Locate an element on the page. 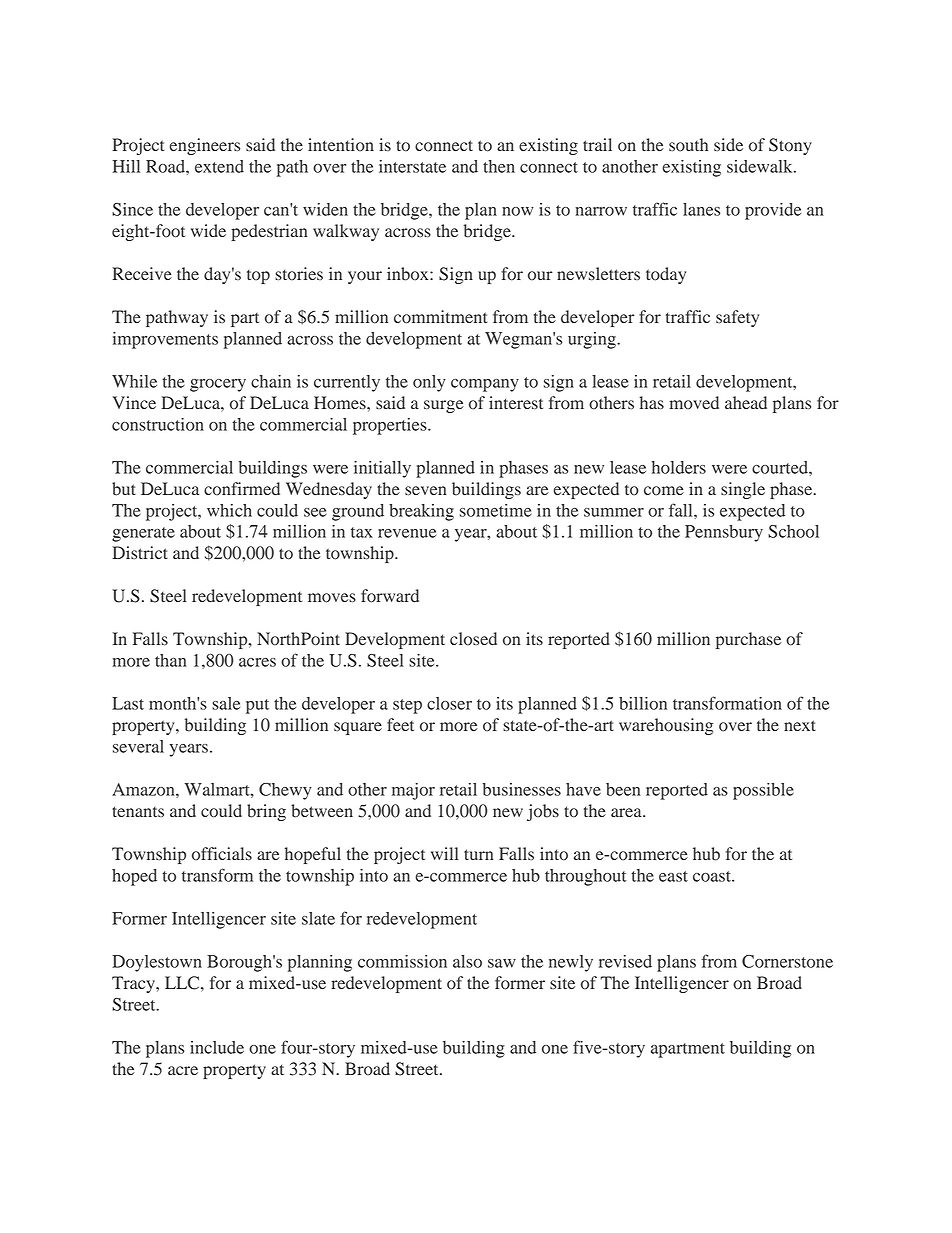  include is located at coordinates (217, 1047).
